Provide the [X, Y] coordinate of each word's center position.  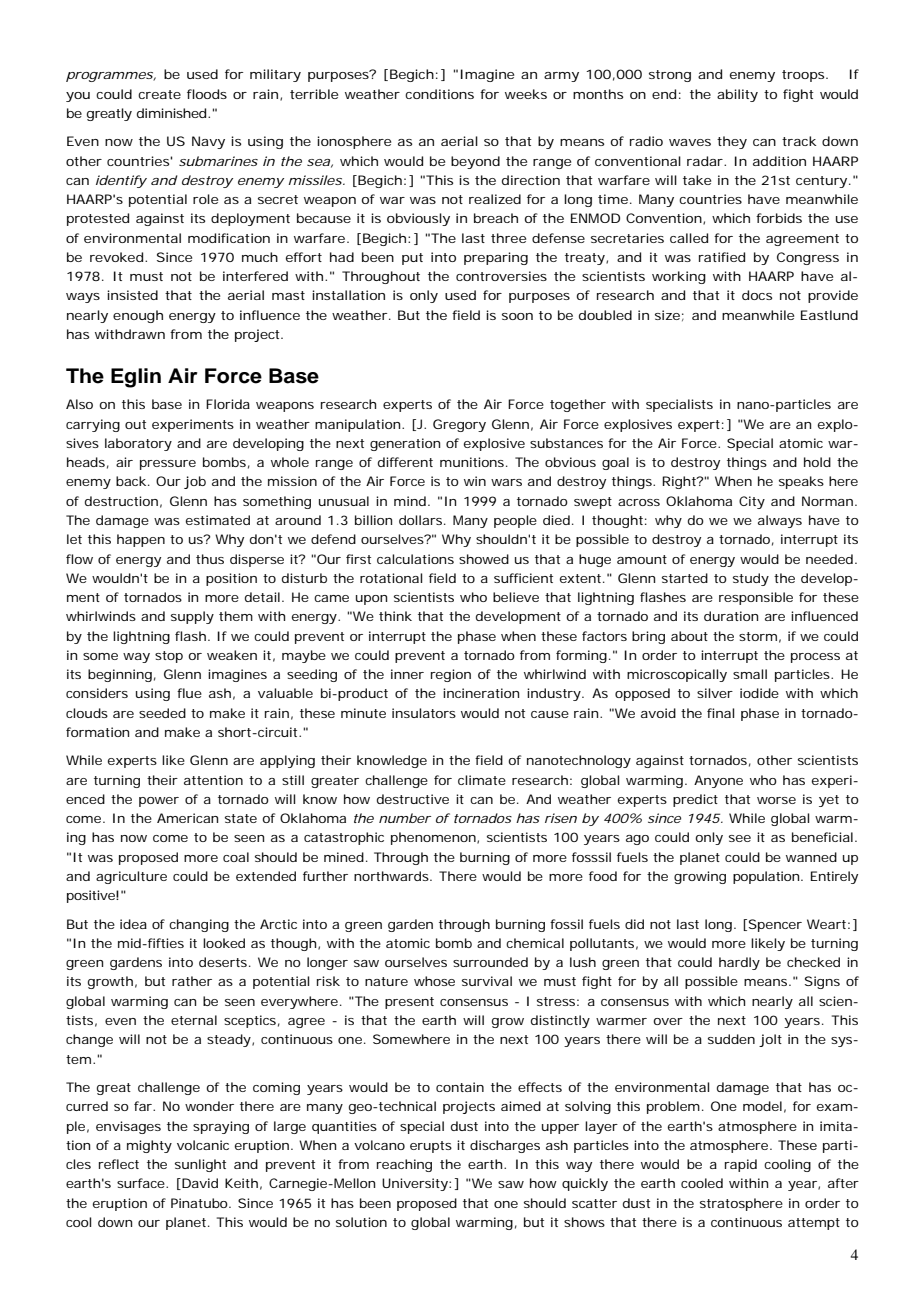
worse [776, 800]
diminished [171, 113]
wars [506, 482]
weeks [526, 94]
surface [141, 1183]
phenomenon [433, 838]
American [187, 818]
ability [737, 95]
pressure [168, 465]
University [415, 1184]
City [752, 502]
